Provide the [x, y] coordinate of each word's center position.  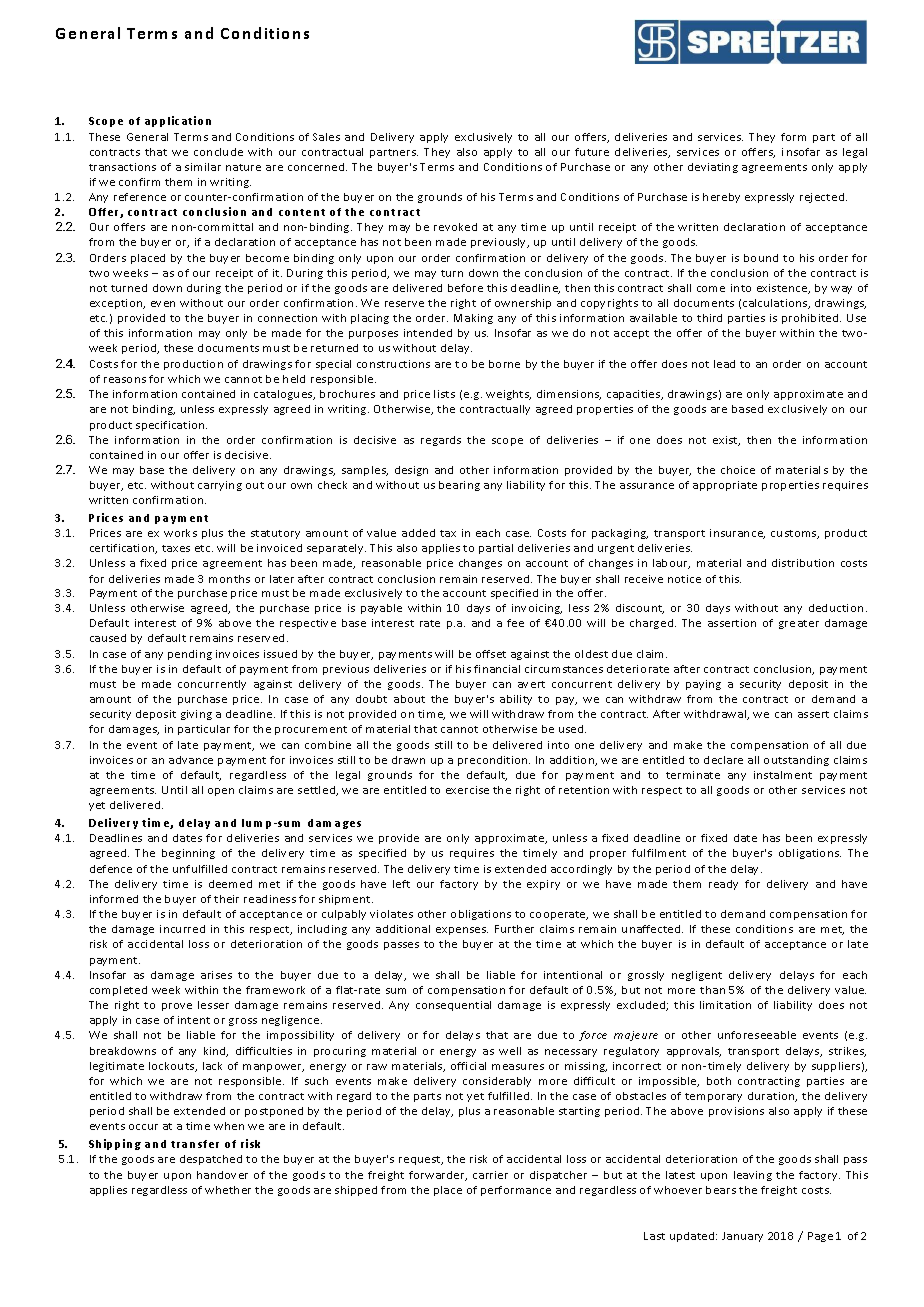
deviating [713, 168]
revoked [455, 227]
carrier [490, 1175]
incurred [182, 929]
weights [508, 395]
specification [171, 426]
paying [703, 685]
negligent [697, 976]
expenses [462, 931]
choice [738, 470]
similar [203, 167]
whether [228, 1190]
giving [196, 715]
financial [497, 669]
